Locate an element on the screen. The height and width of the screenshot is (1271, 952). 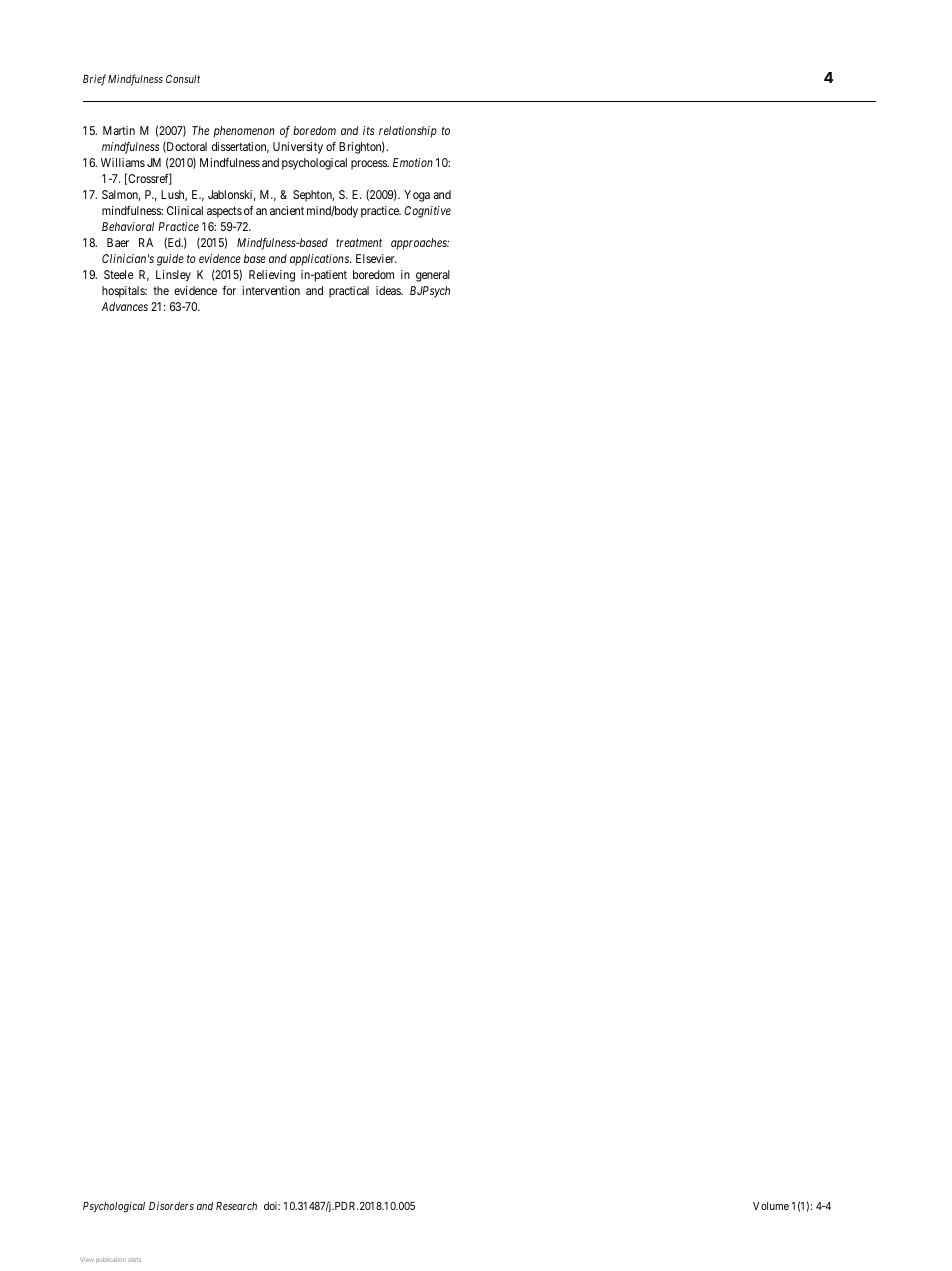
general is located at coordinates (433, 276).
